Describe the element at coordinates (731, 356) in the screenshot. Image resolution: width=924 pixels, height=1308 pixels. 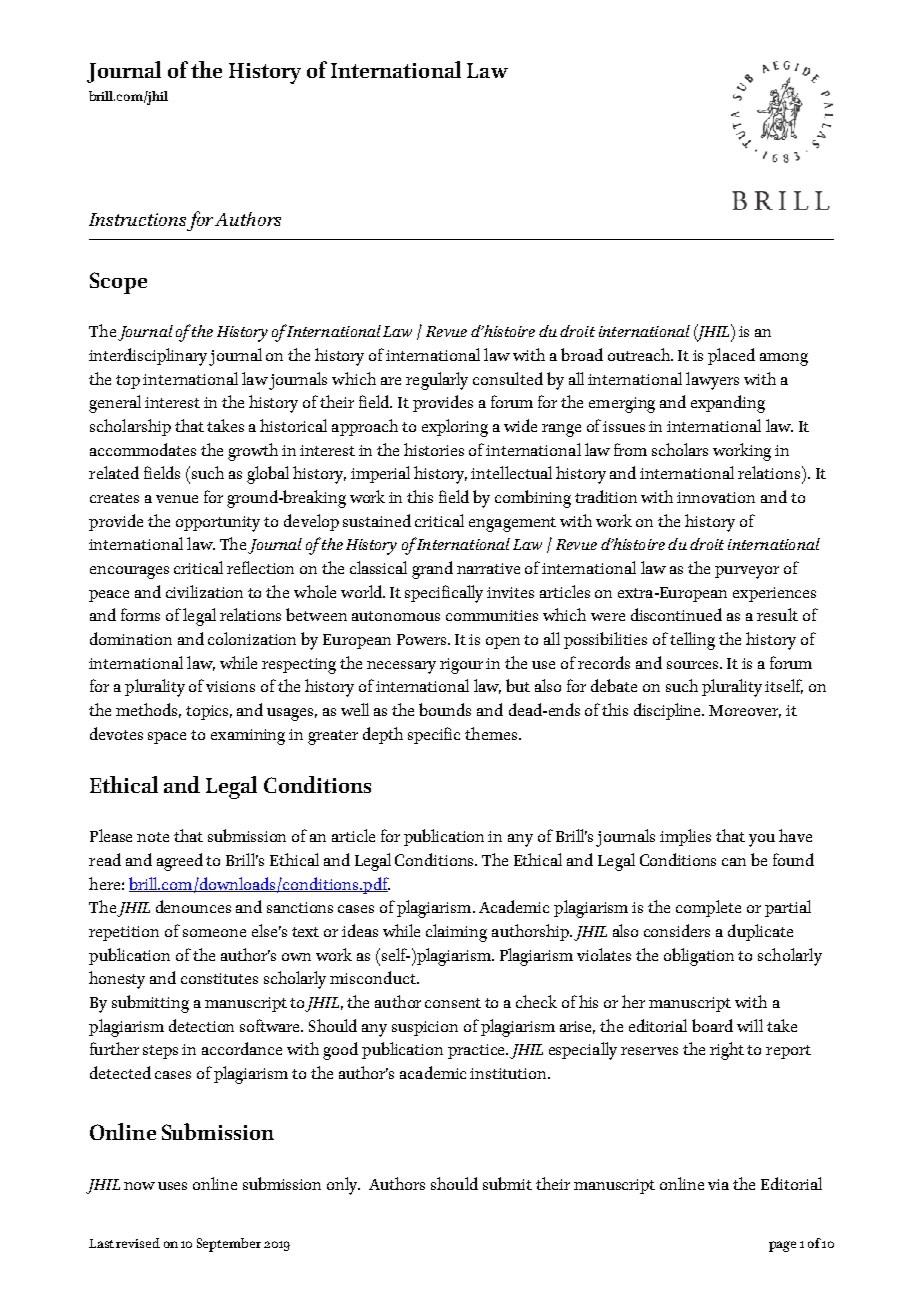
I see `placed` at that location.
